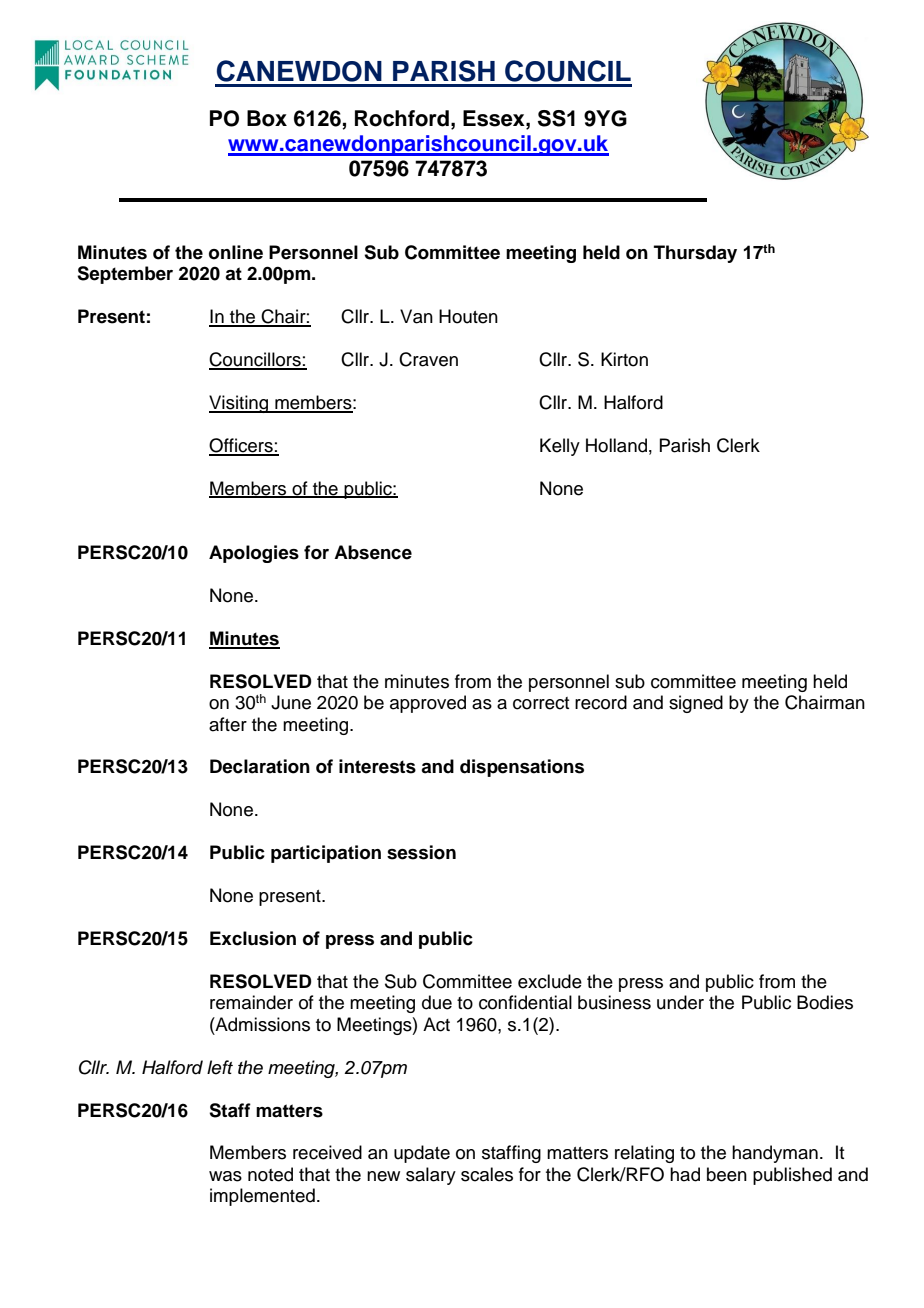 This document has height=1308, width=924. I want to click on approved, so click(428, 704).
